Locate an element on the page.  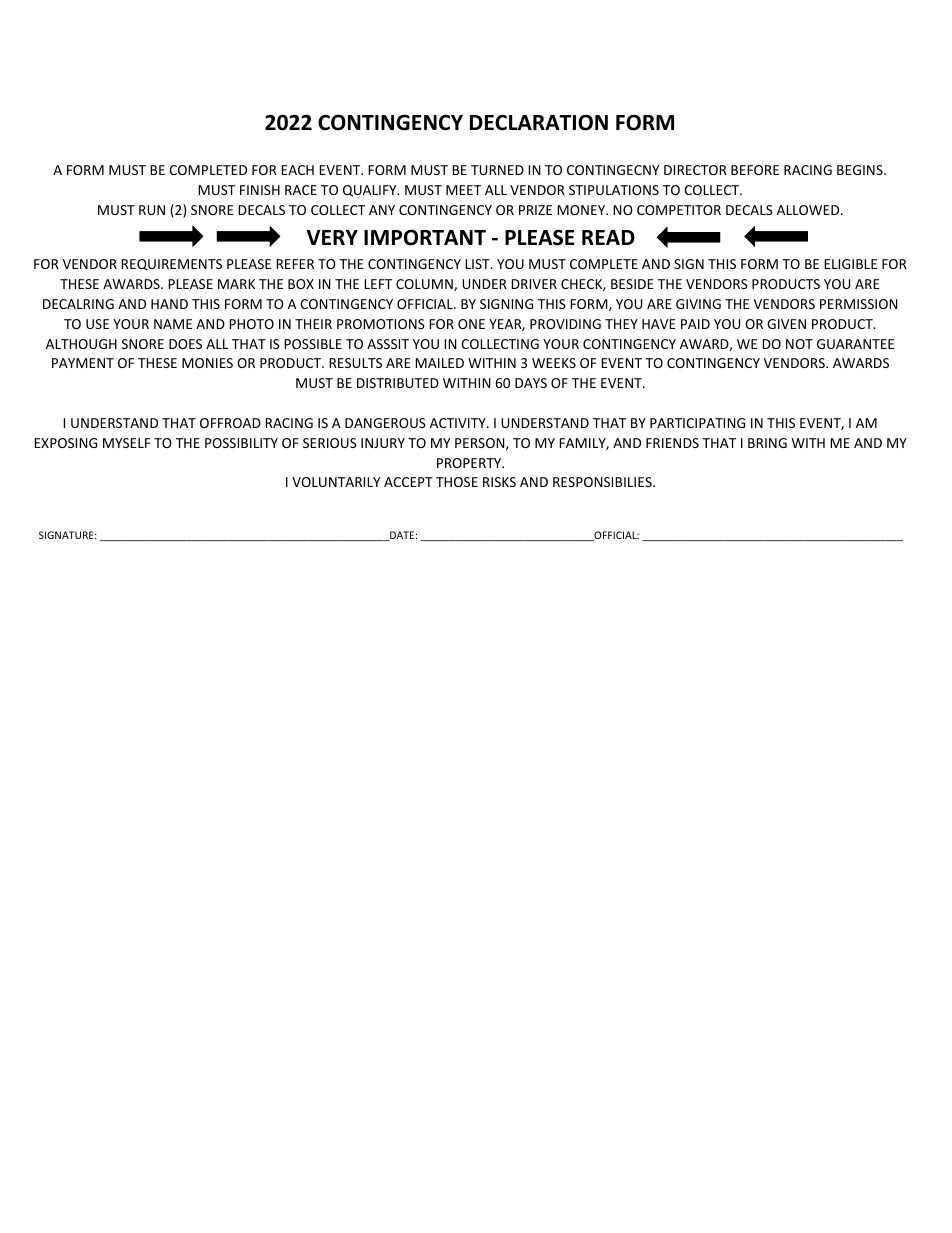
MYSELF is located at coordinates (126, 443).
